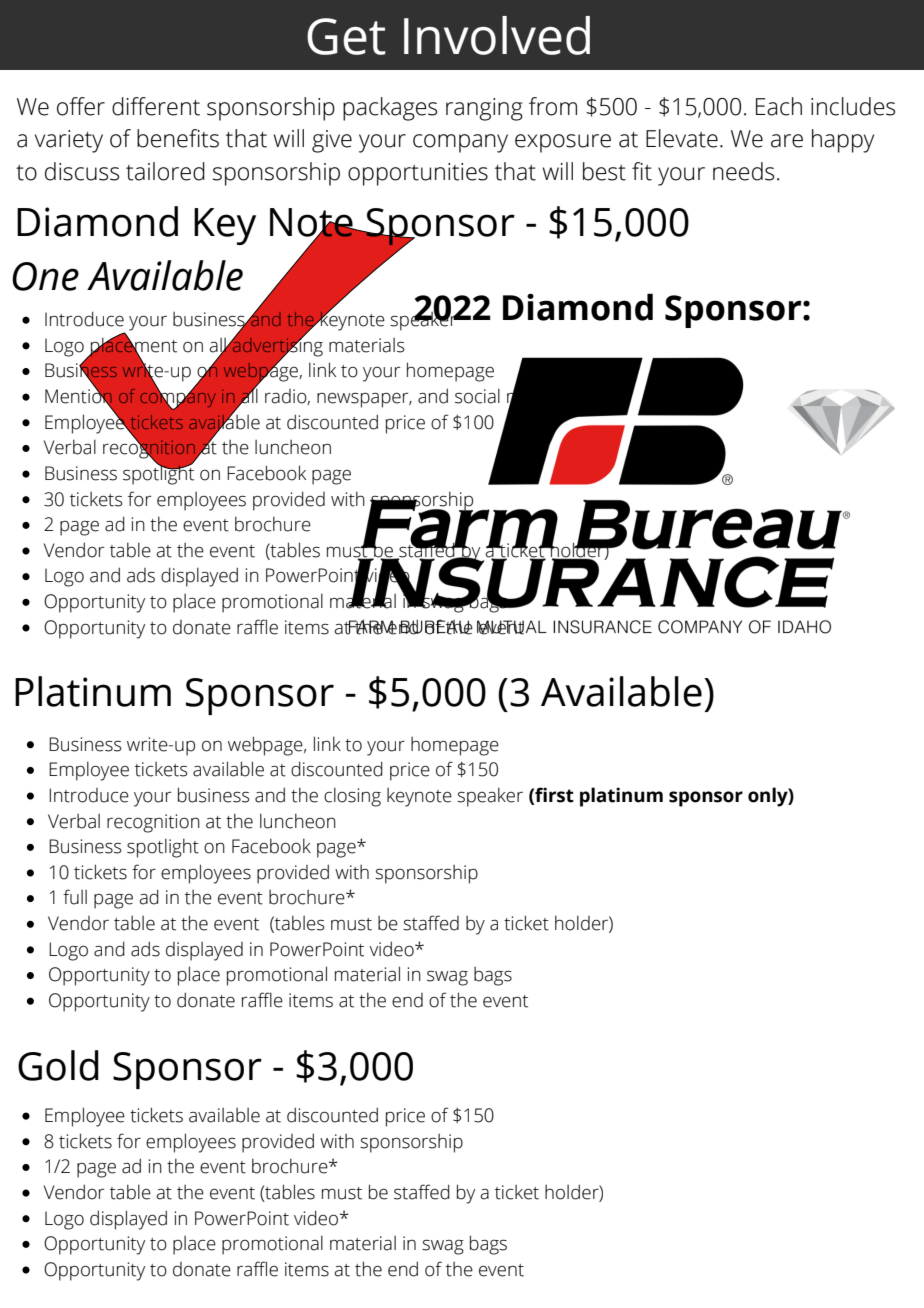 This image has width=924, height=1308. I want to click on Gold, so click(58, 1065).
